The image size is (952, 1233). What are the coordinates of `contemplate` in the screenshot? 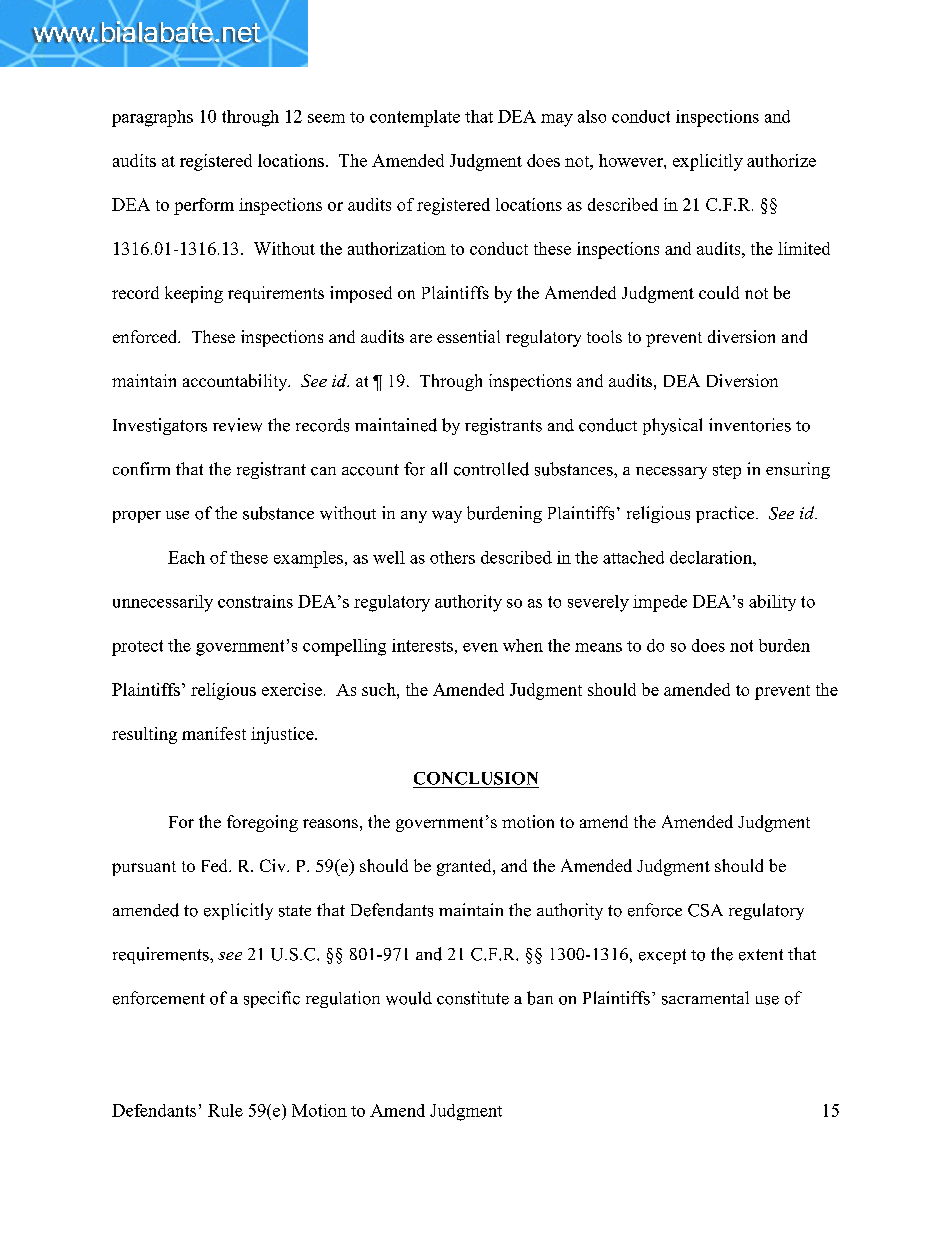 It's located at (415, 118).
